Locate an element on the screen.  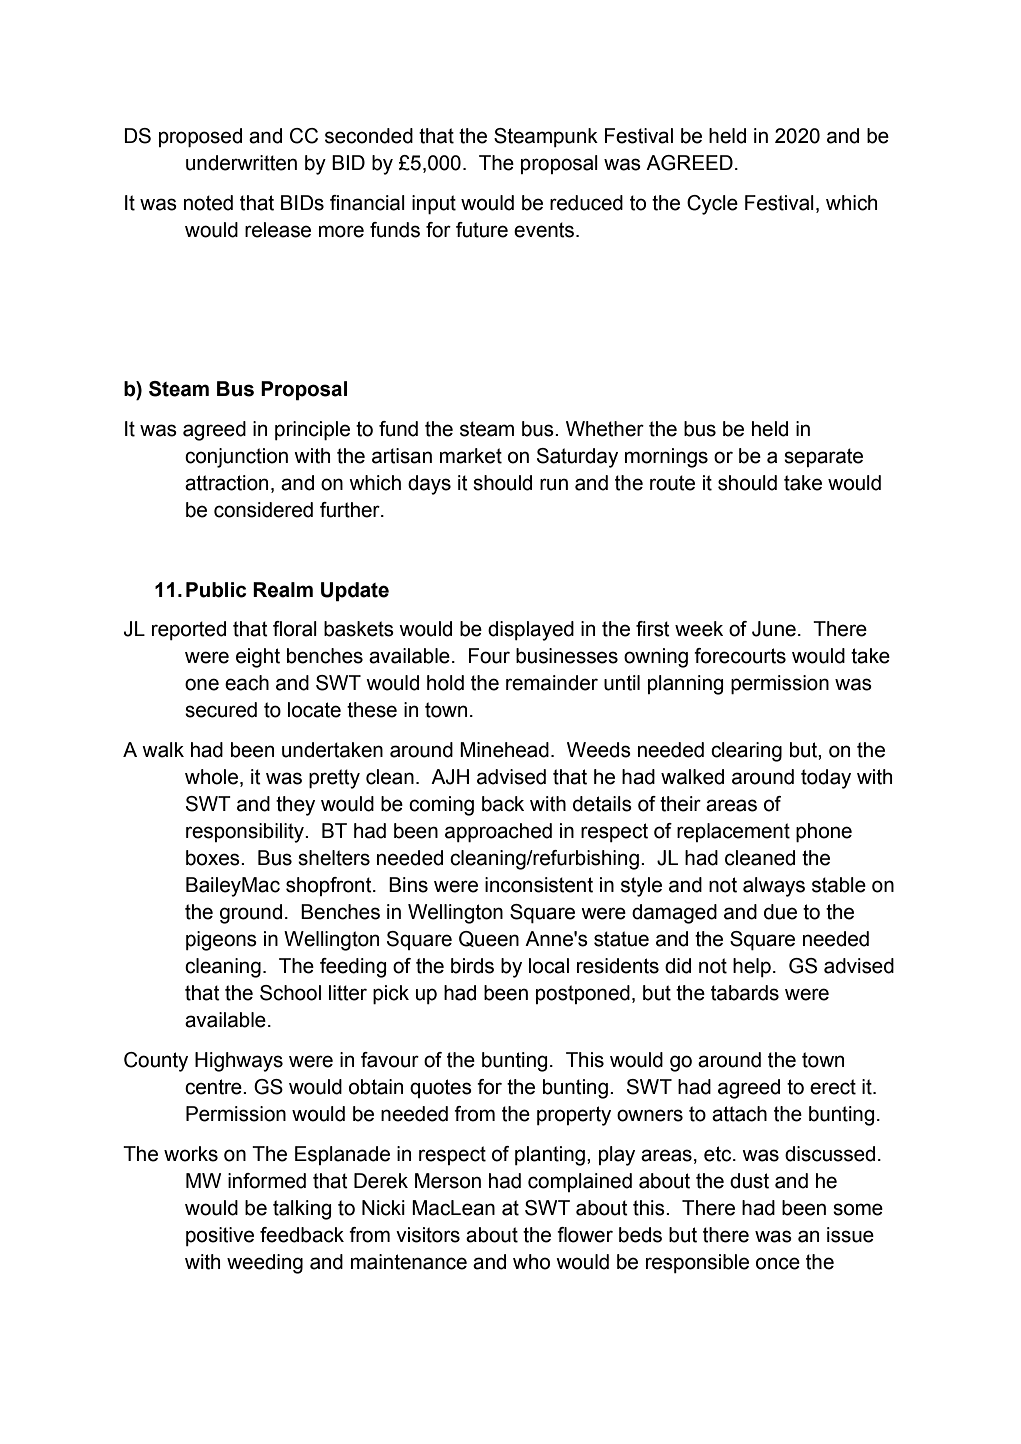
conjunction is located at coordinates (236, 458).
